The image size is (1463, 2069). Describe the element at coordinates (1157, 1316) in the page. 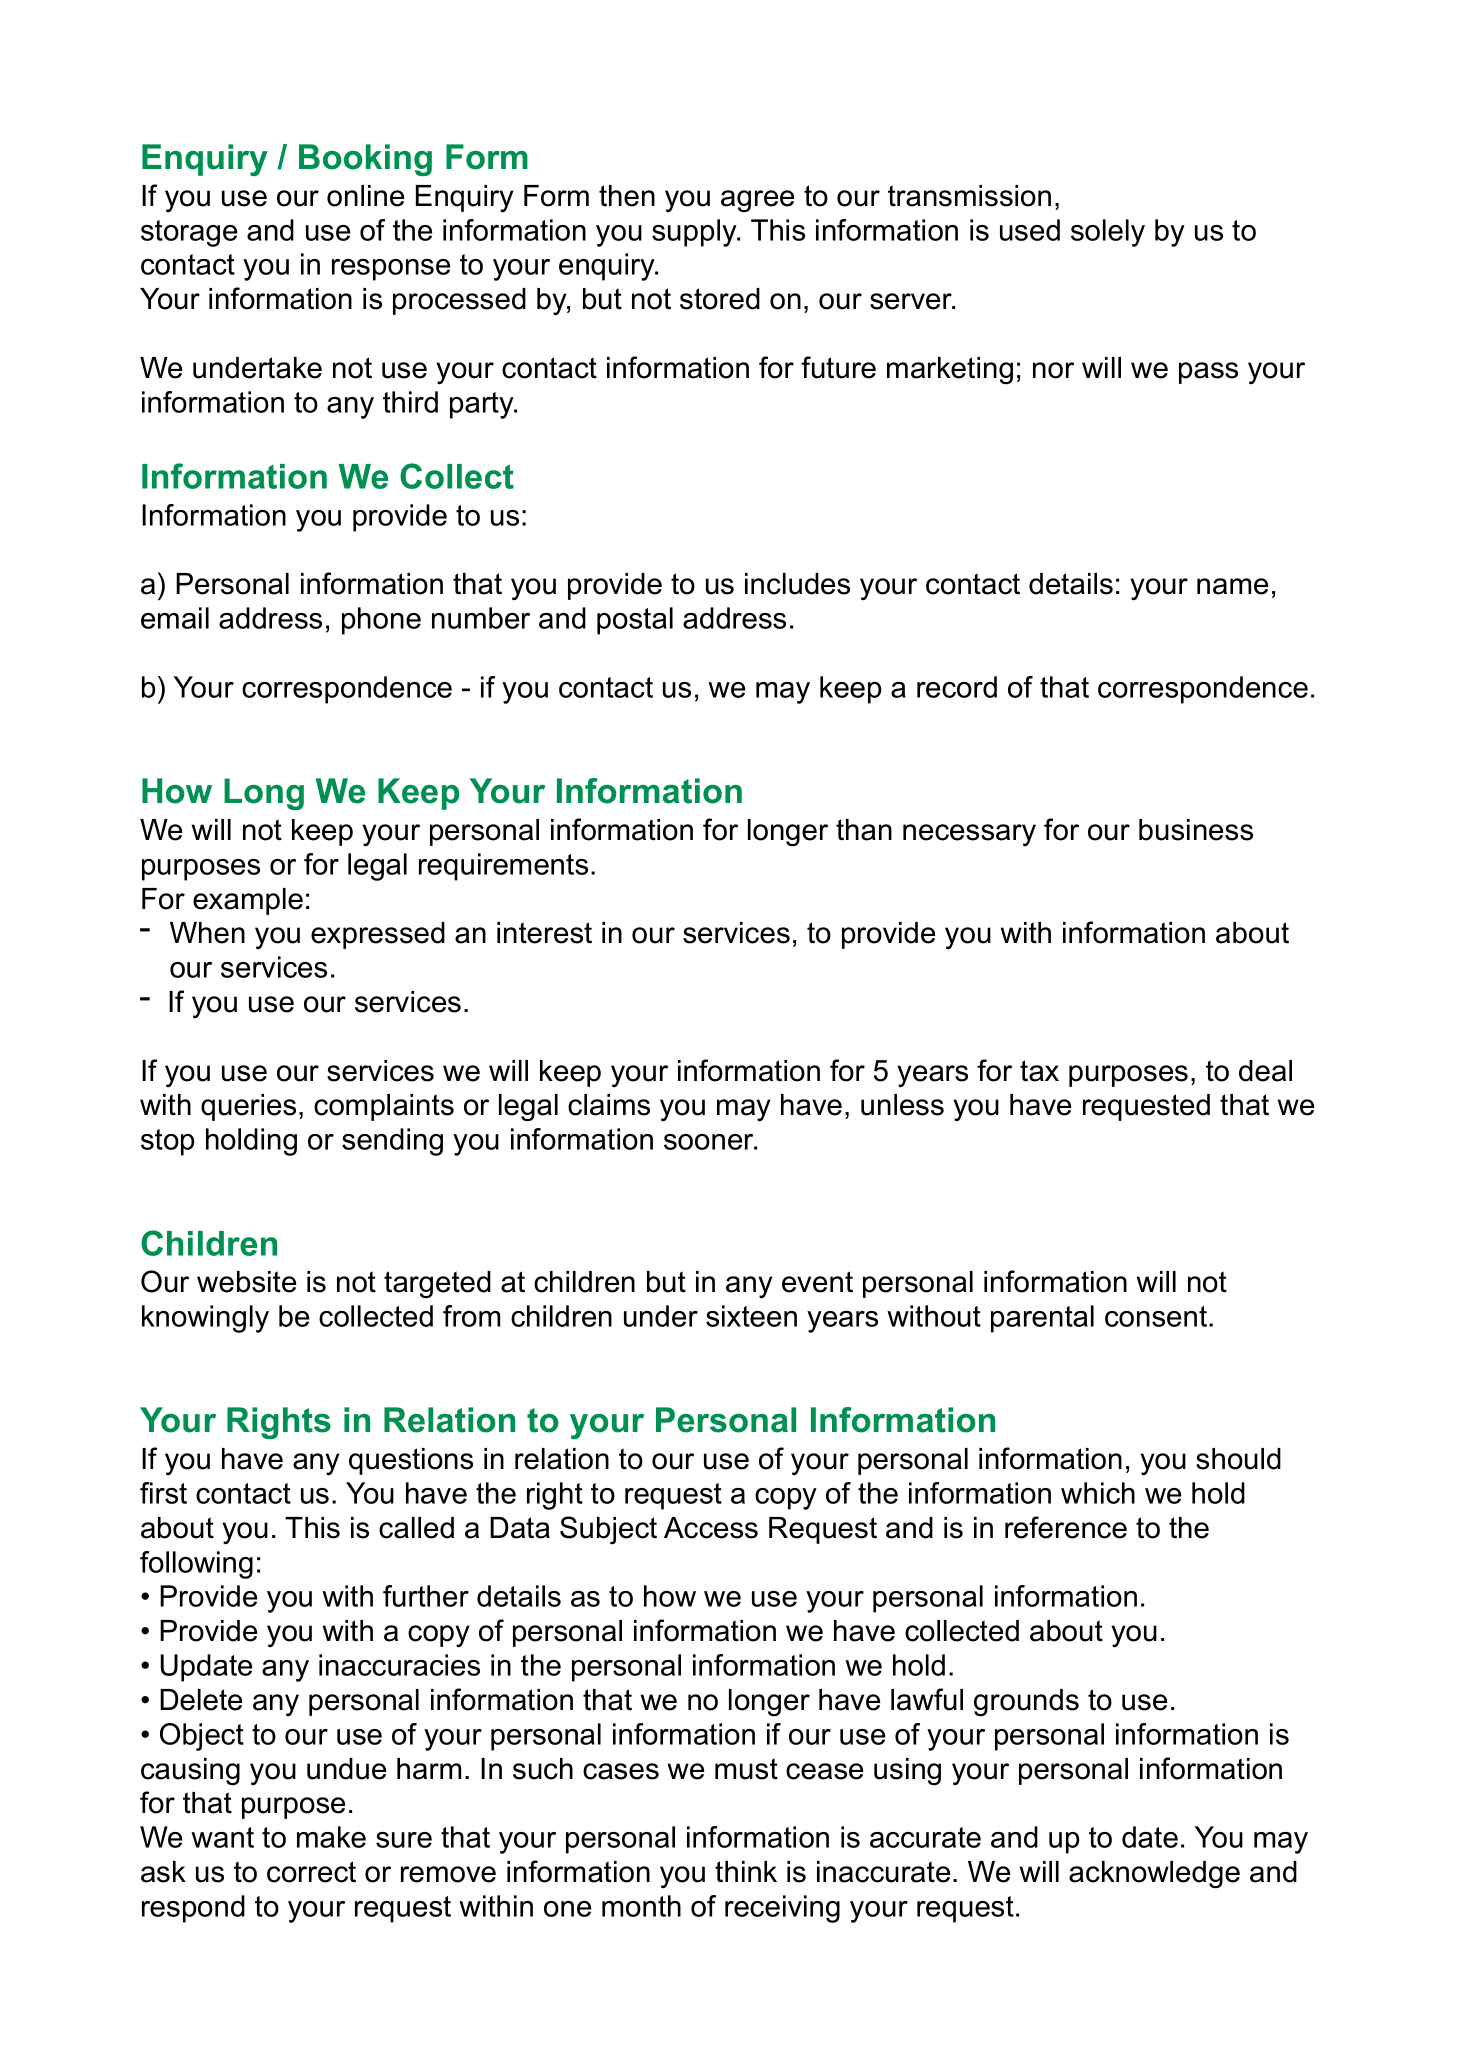

I see `consent` at that location.
